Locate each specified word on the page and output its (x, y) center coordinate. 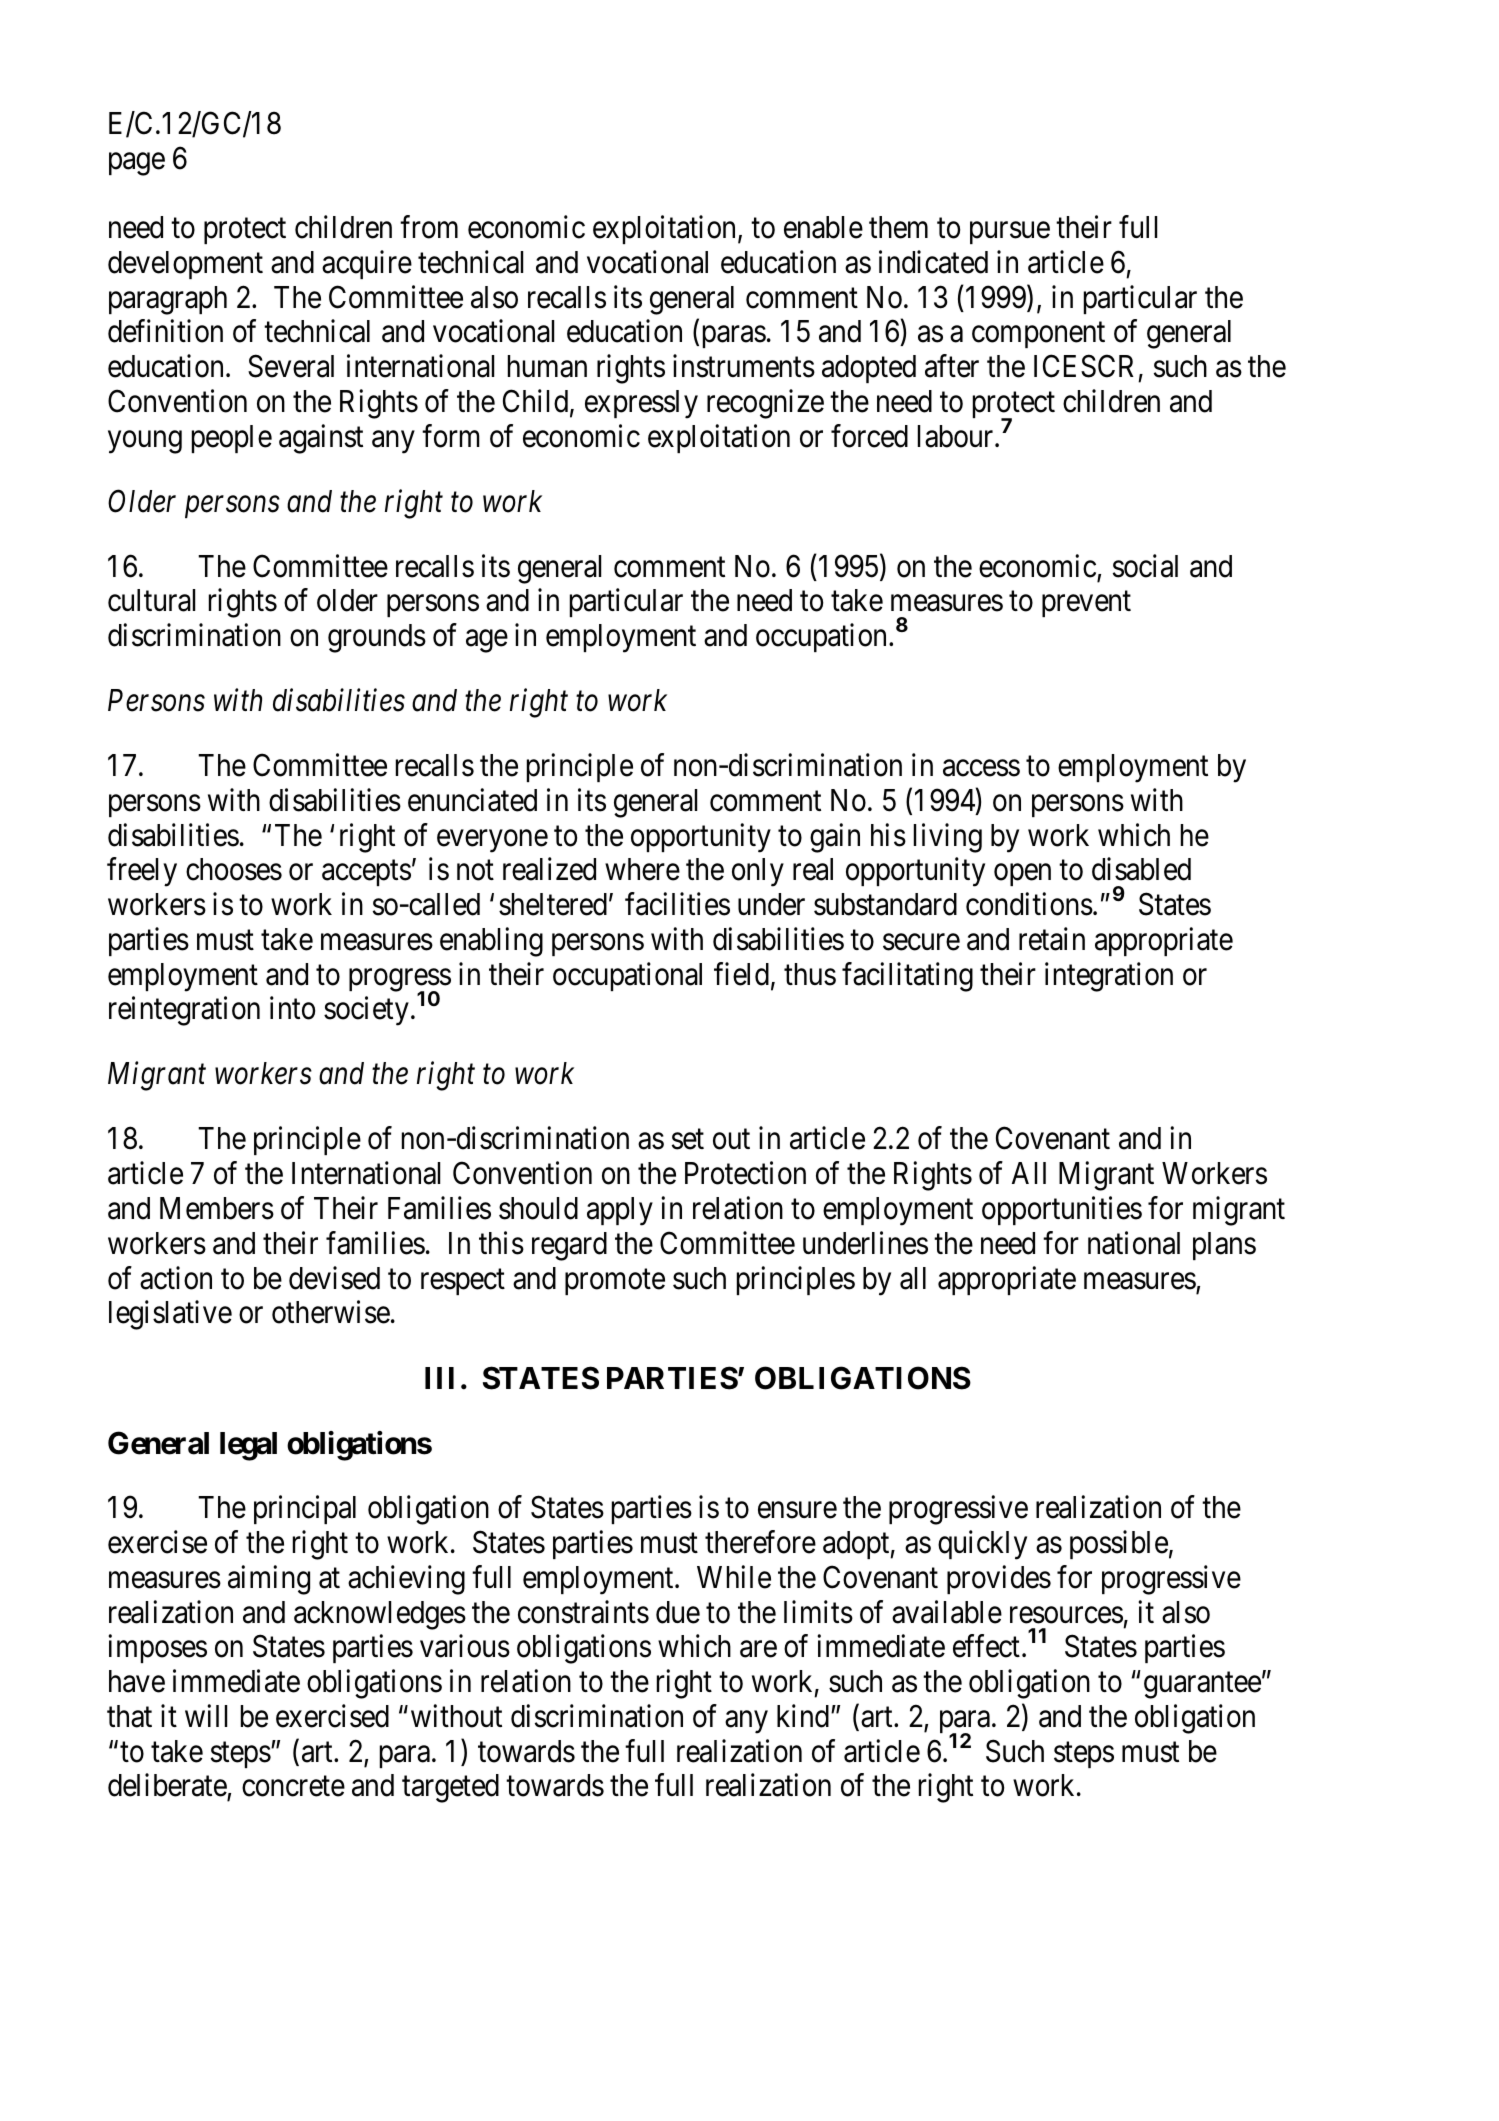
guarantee (1202, 1686)
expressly (641, 404)
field (741, 974)
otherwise (331, 1312)
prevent (1086, 604)
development (185, 265)
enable (823, 227)
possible (1119, 1544)
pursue (1010, 233)
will (206, 1715)
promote (615, 1282)
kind (803, 1716)
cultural (151, 600)
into (292, 1008)
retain (1052, 939)
